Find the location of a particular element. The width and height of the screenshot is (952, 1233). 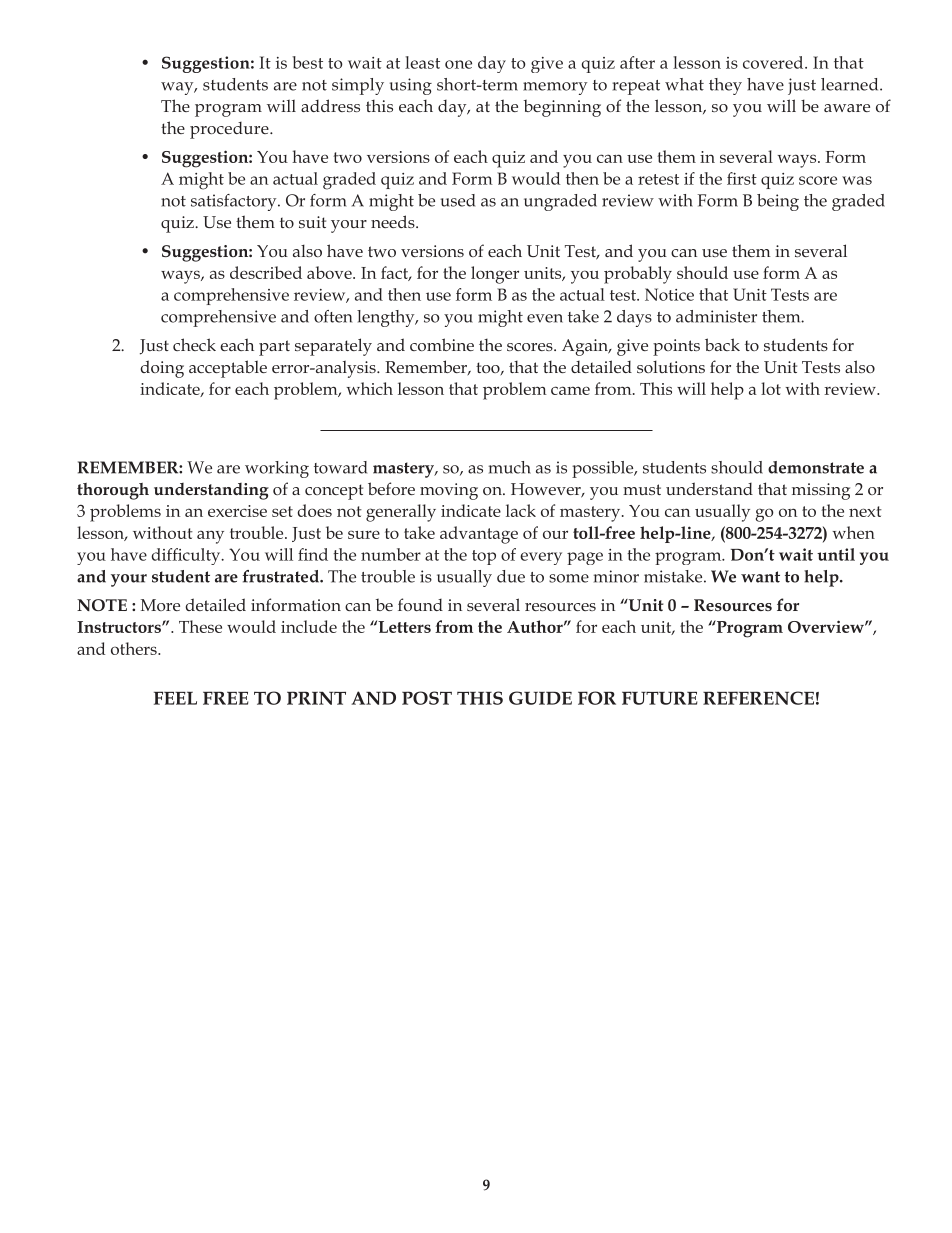

want is located at coordinates (760, 577).
